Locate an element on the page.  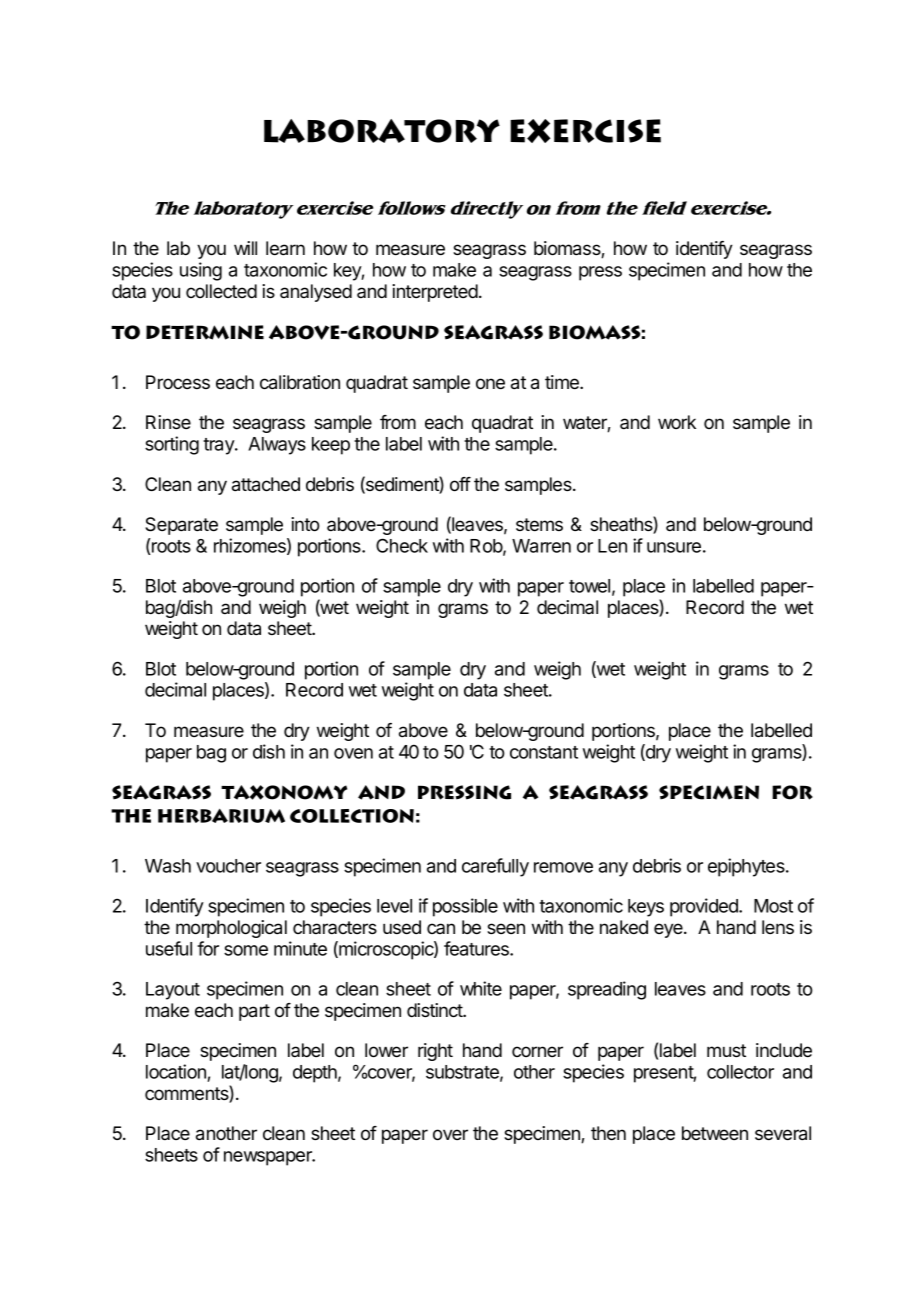
interpreted is located at coordinates (435, 293).
